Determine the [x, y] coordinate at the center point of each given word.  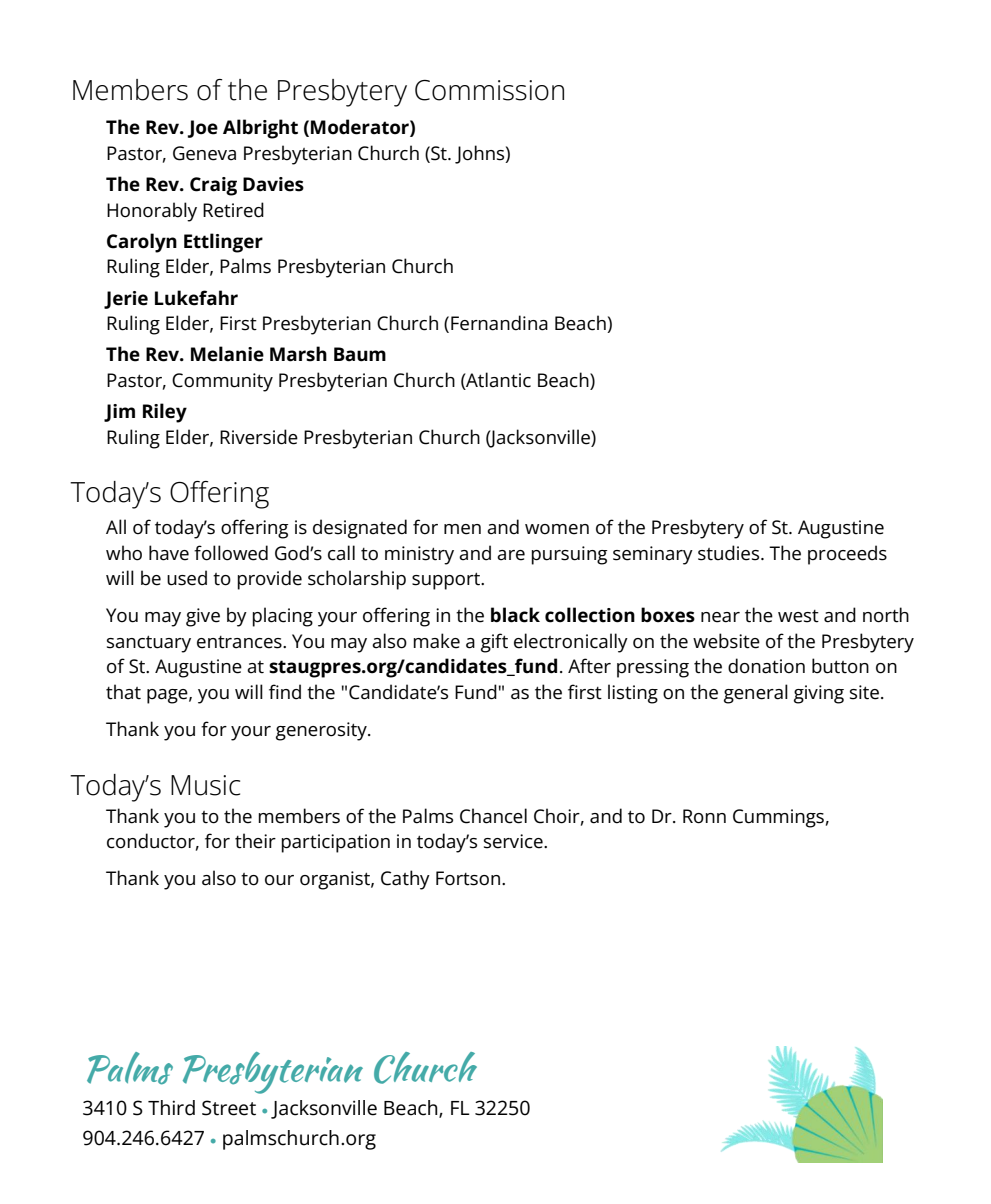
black [515, 615]
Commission [489, 90]
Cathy [405, 880]
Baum [360, 354]
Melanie [227, 354]
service [514, 841]
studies [730, 553]
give [203, 617]
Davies [273, 184]
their [255, 841]
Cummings [778, 818]
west [798, 616]
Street [229, 1108]
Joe [203, 129]
